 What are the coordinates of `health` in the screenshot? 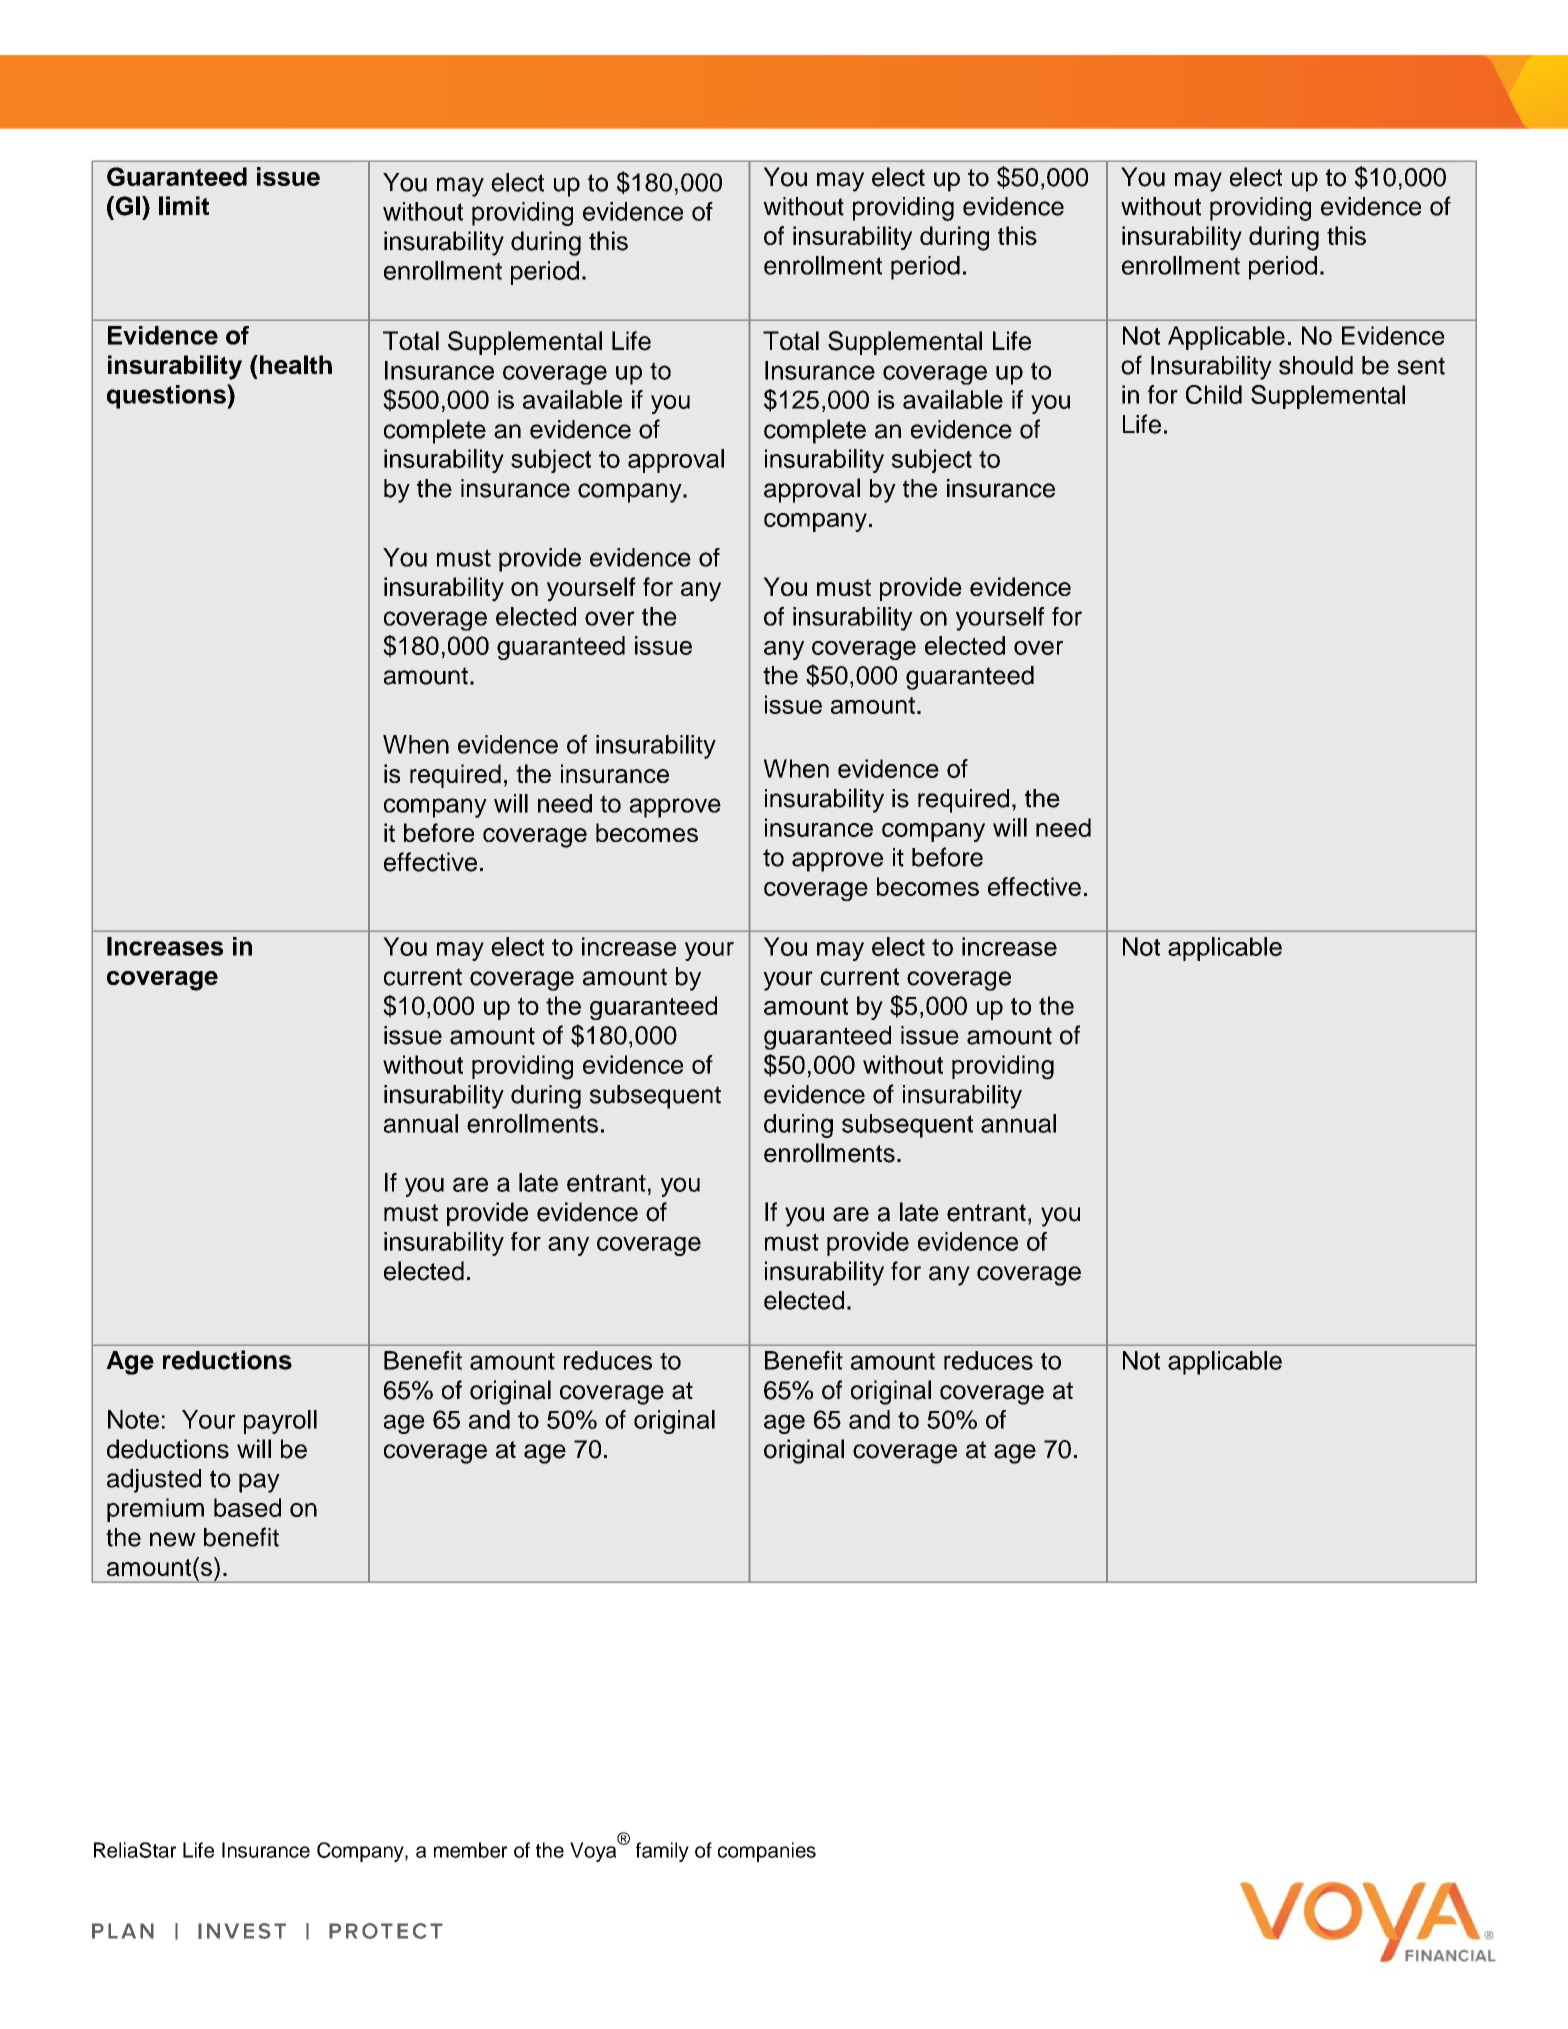 It's located at (294, 364).
